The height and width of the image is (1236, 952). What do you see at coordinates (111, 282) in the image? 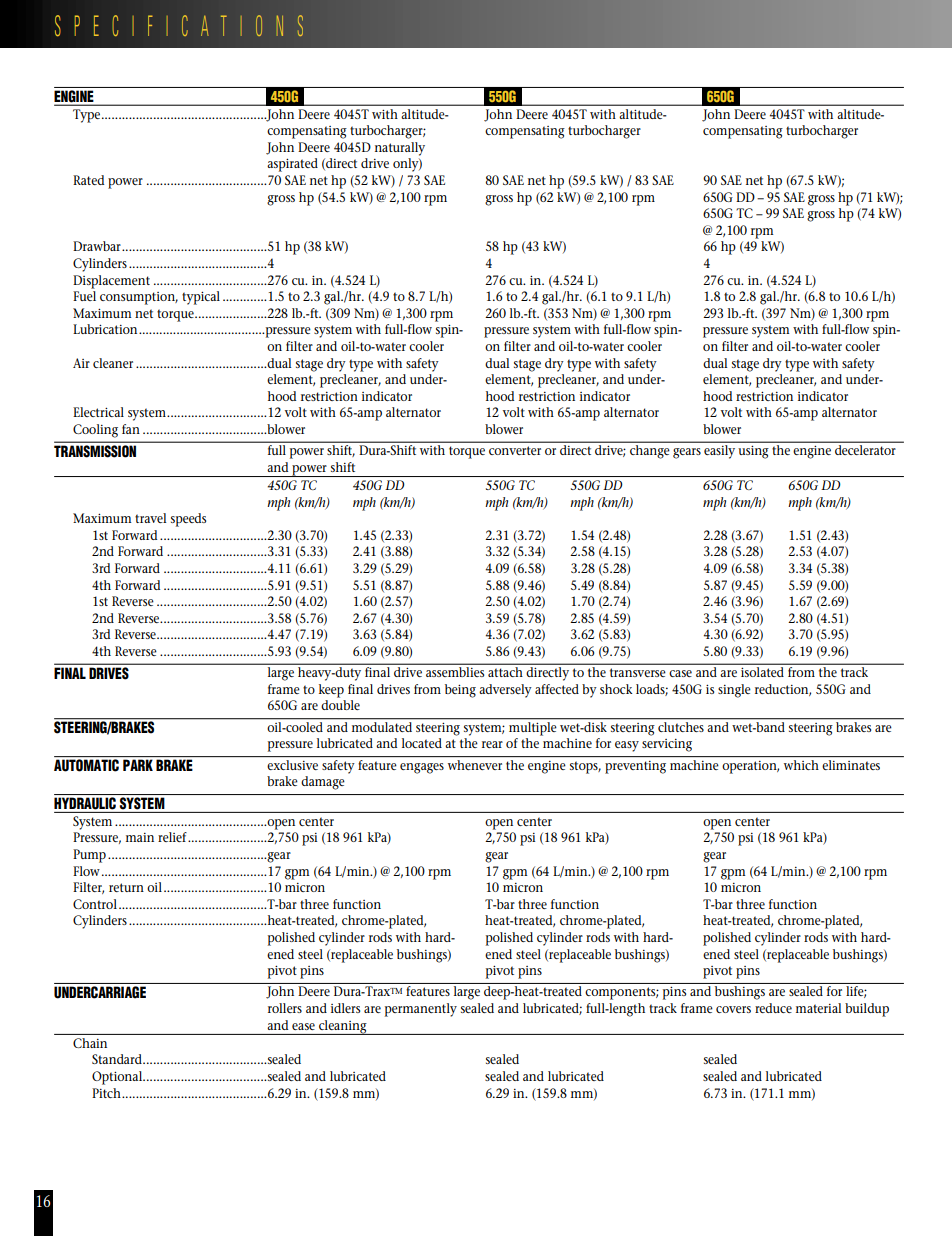
I see `Displacement` at bounding box center [111, 282].
